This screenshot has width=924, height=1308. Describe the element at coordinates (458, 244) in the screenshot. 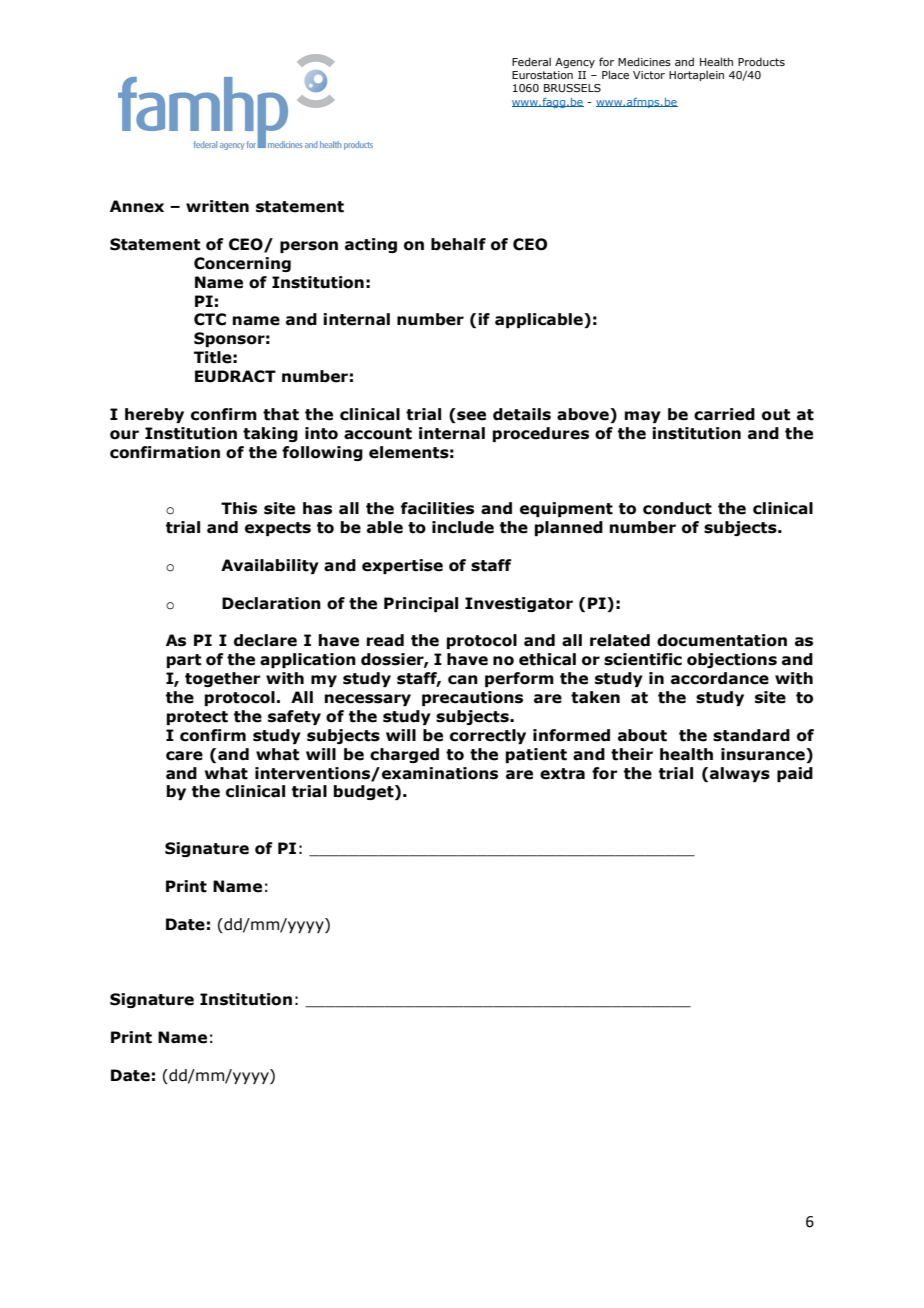

I see `behalf` at that location.
